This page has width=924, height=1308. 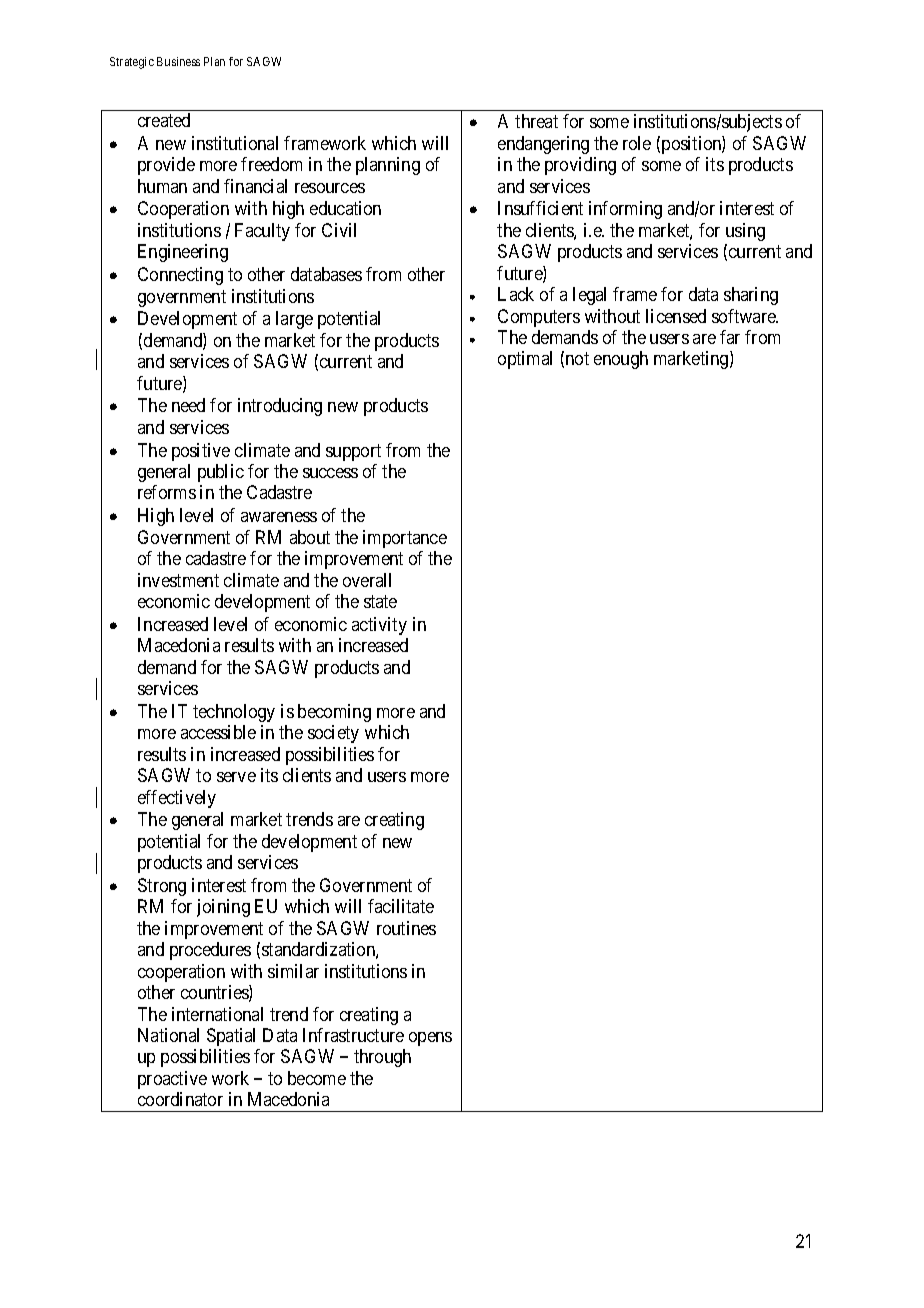 I want to click on accessible, so click(x=218, y=732).
